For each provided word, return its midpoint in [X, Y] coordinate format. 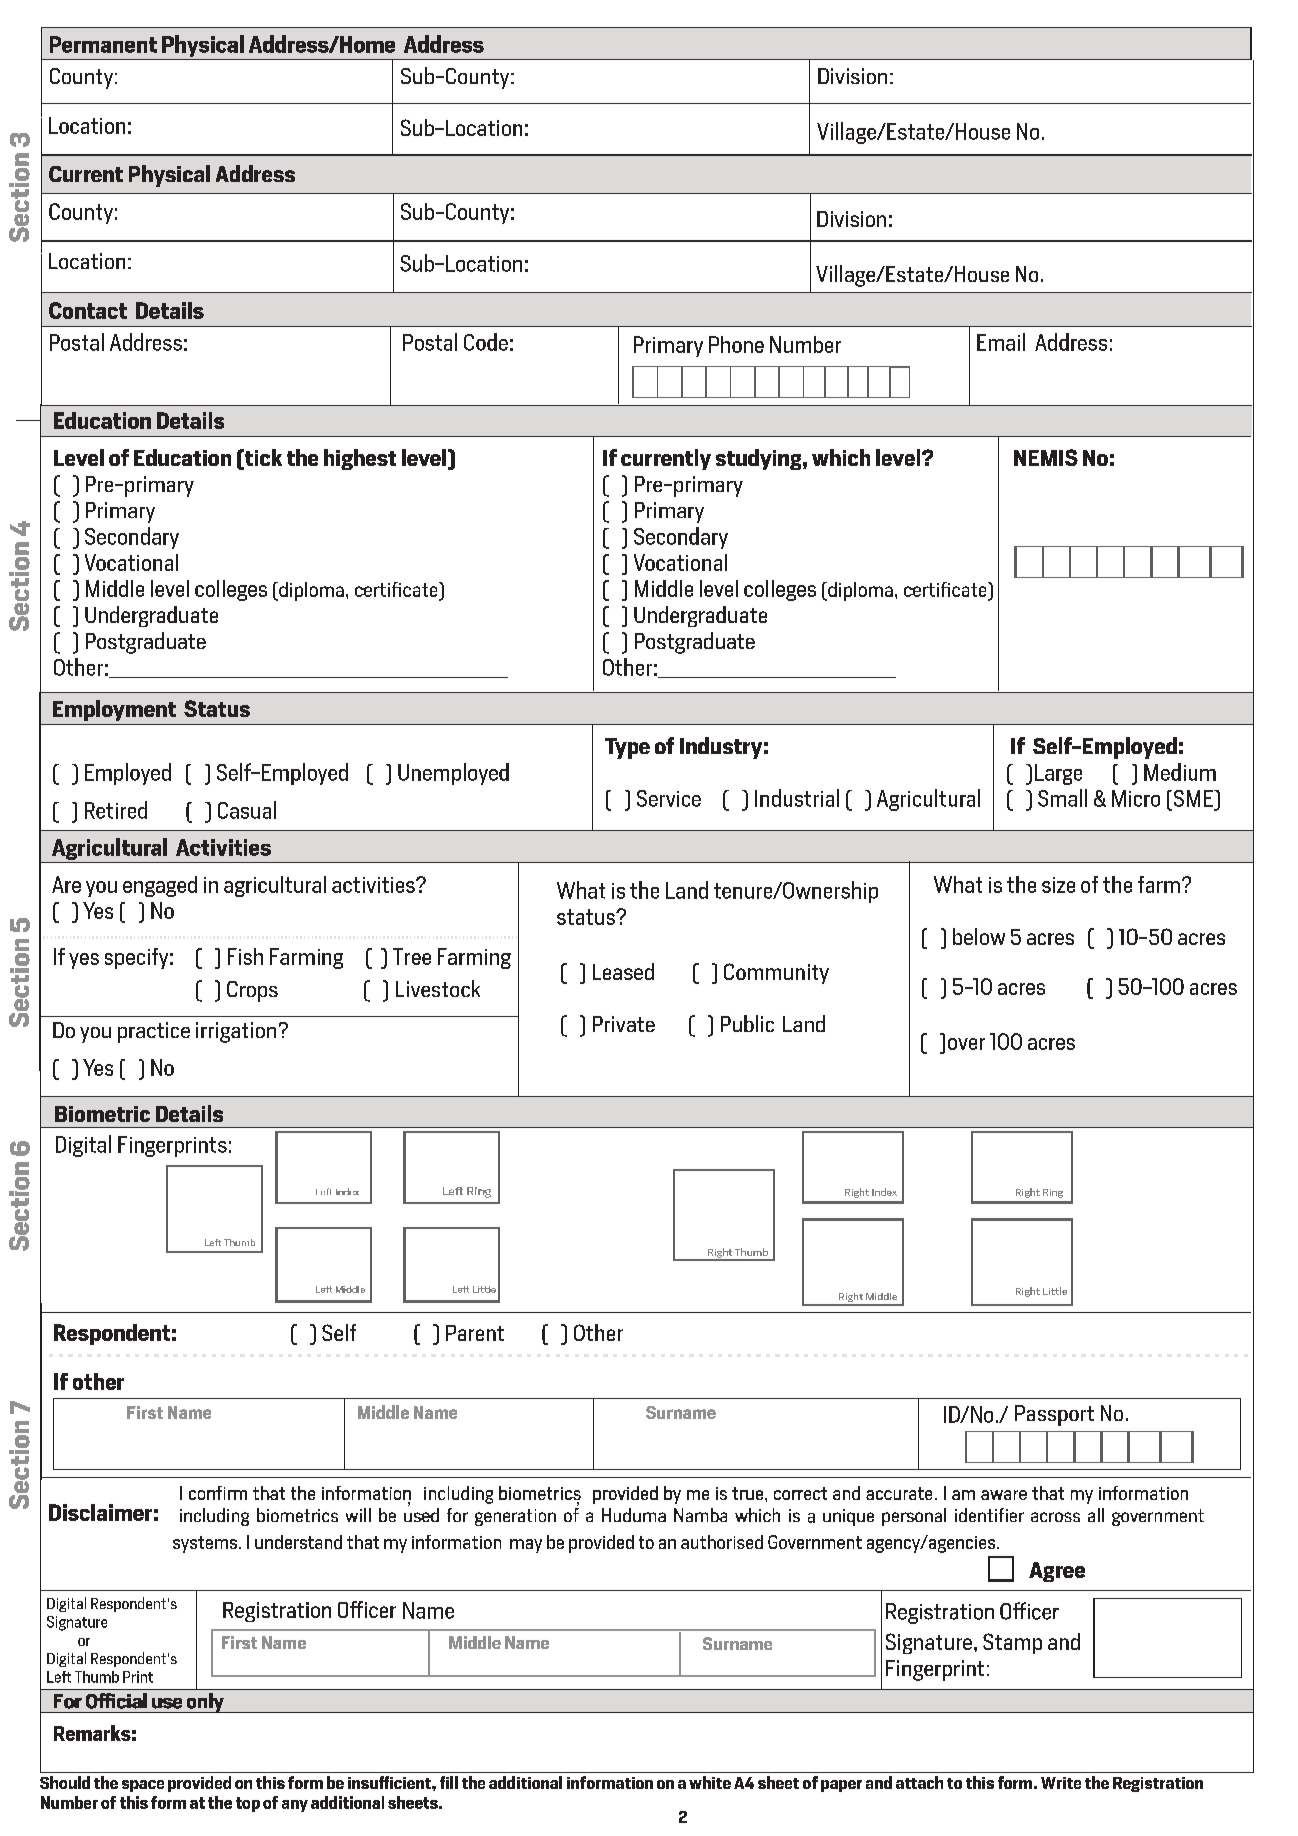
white [710, 1782]
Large [1058, 774]
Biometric [102, 1114]
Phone [736, 344]
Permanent [103, 44]
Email [1001, 342]
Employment [114, 710]
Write [1061, 1783]
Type [627, 748]
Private [624, 1024]
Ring [1053, 1193]
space [143, 1786]
